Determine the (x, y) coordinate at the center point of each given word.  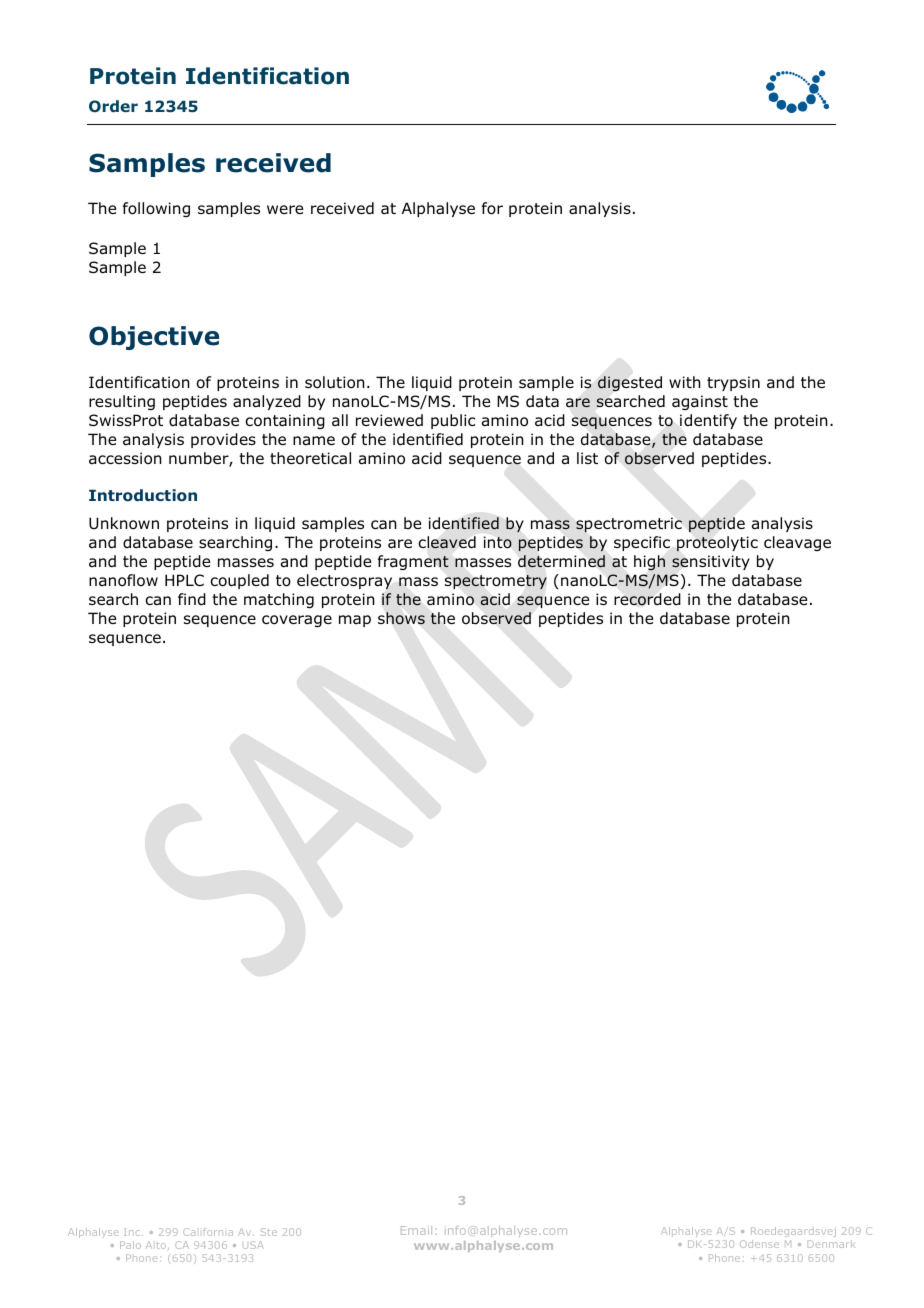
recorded (647, 599)
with (685, 382)
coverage (297, 621)
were (285, 209)
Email (416, 1230)
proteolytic (717, 544)
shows (401, 618)
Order (113, 106)
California (208, 1232)
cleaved (447, 542)
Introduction (143, 495)
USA (253, 1245)
